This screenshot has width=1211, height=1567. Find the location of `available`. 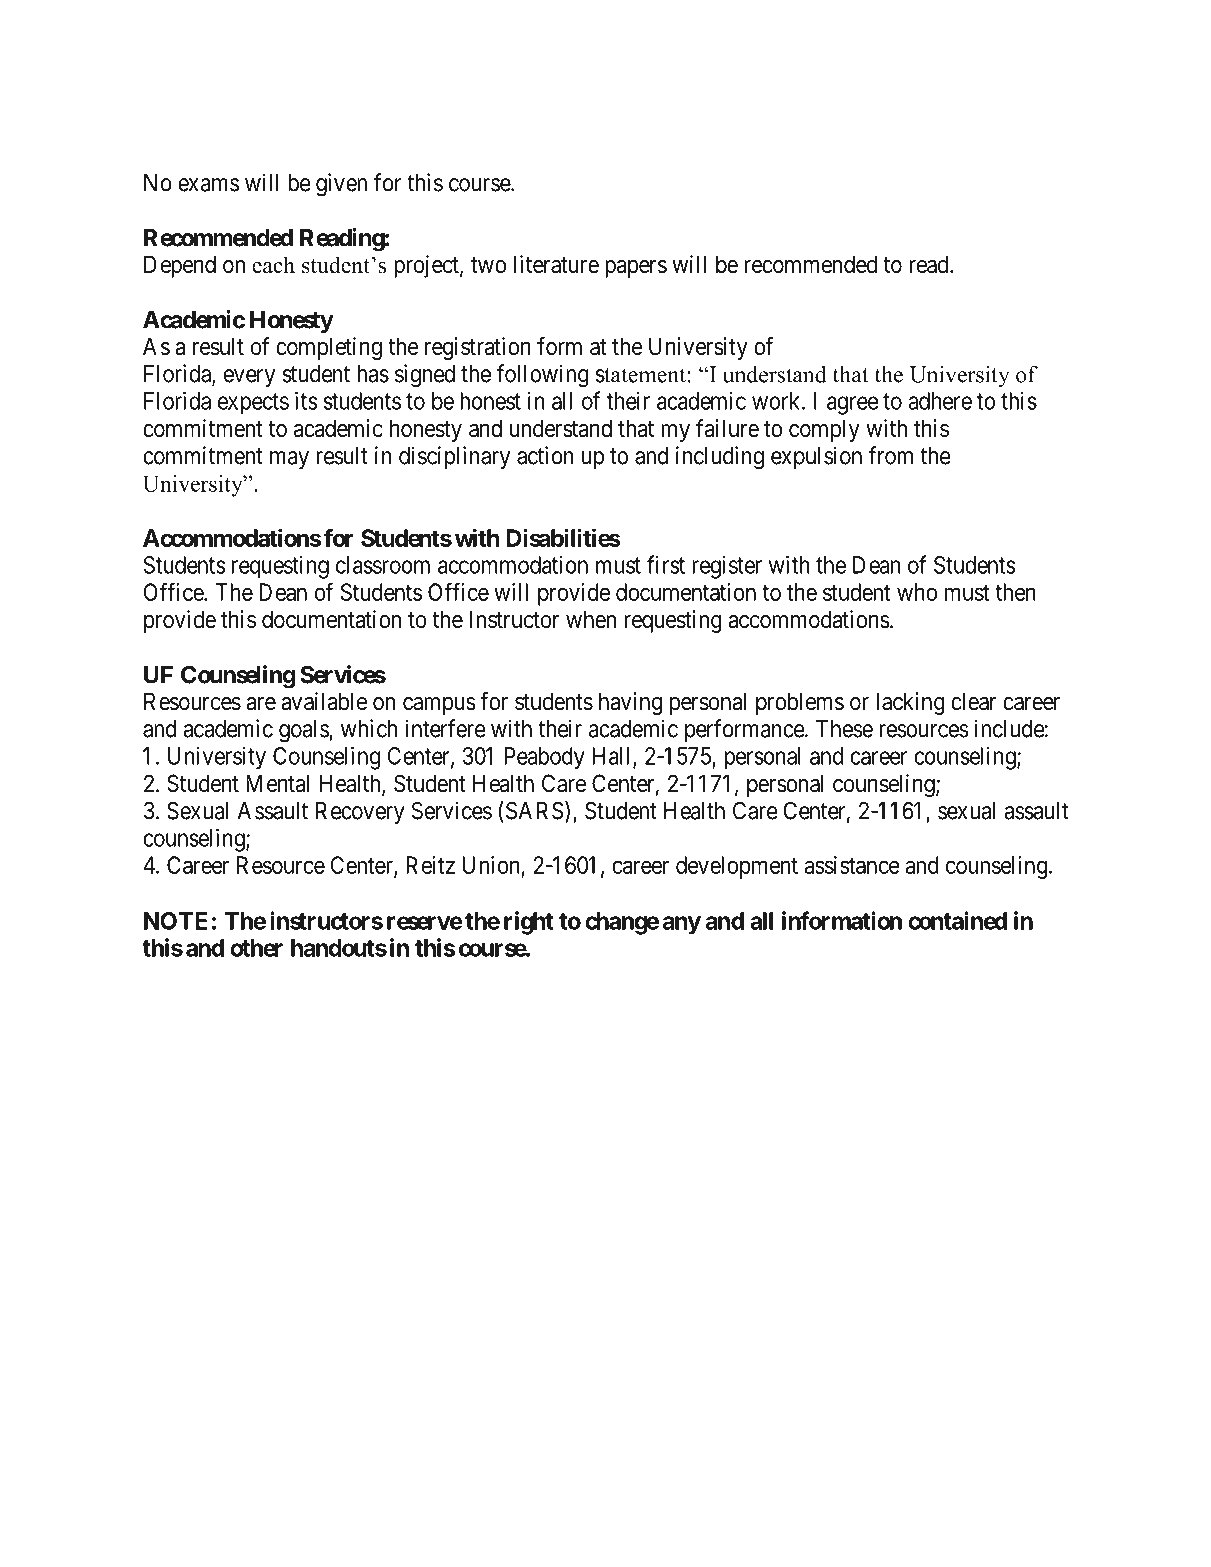

available is located at coordinates (324, 701).
